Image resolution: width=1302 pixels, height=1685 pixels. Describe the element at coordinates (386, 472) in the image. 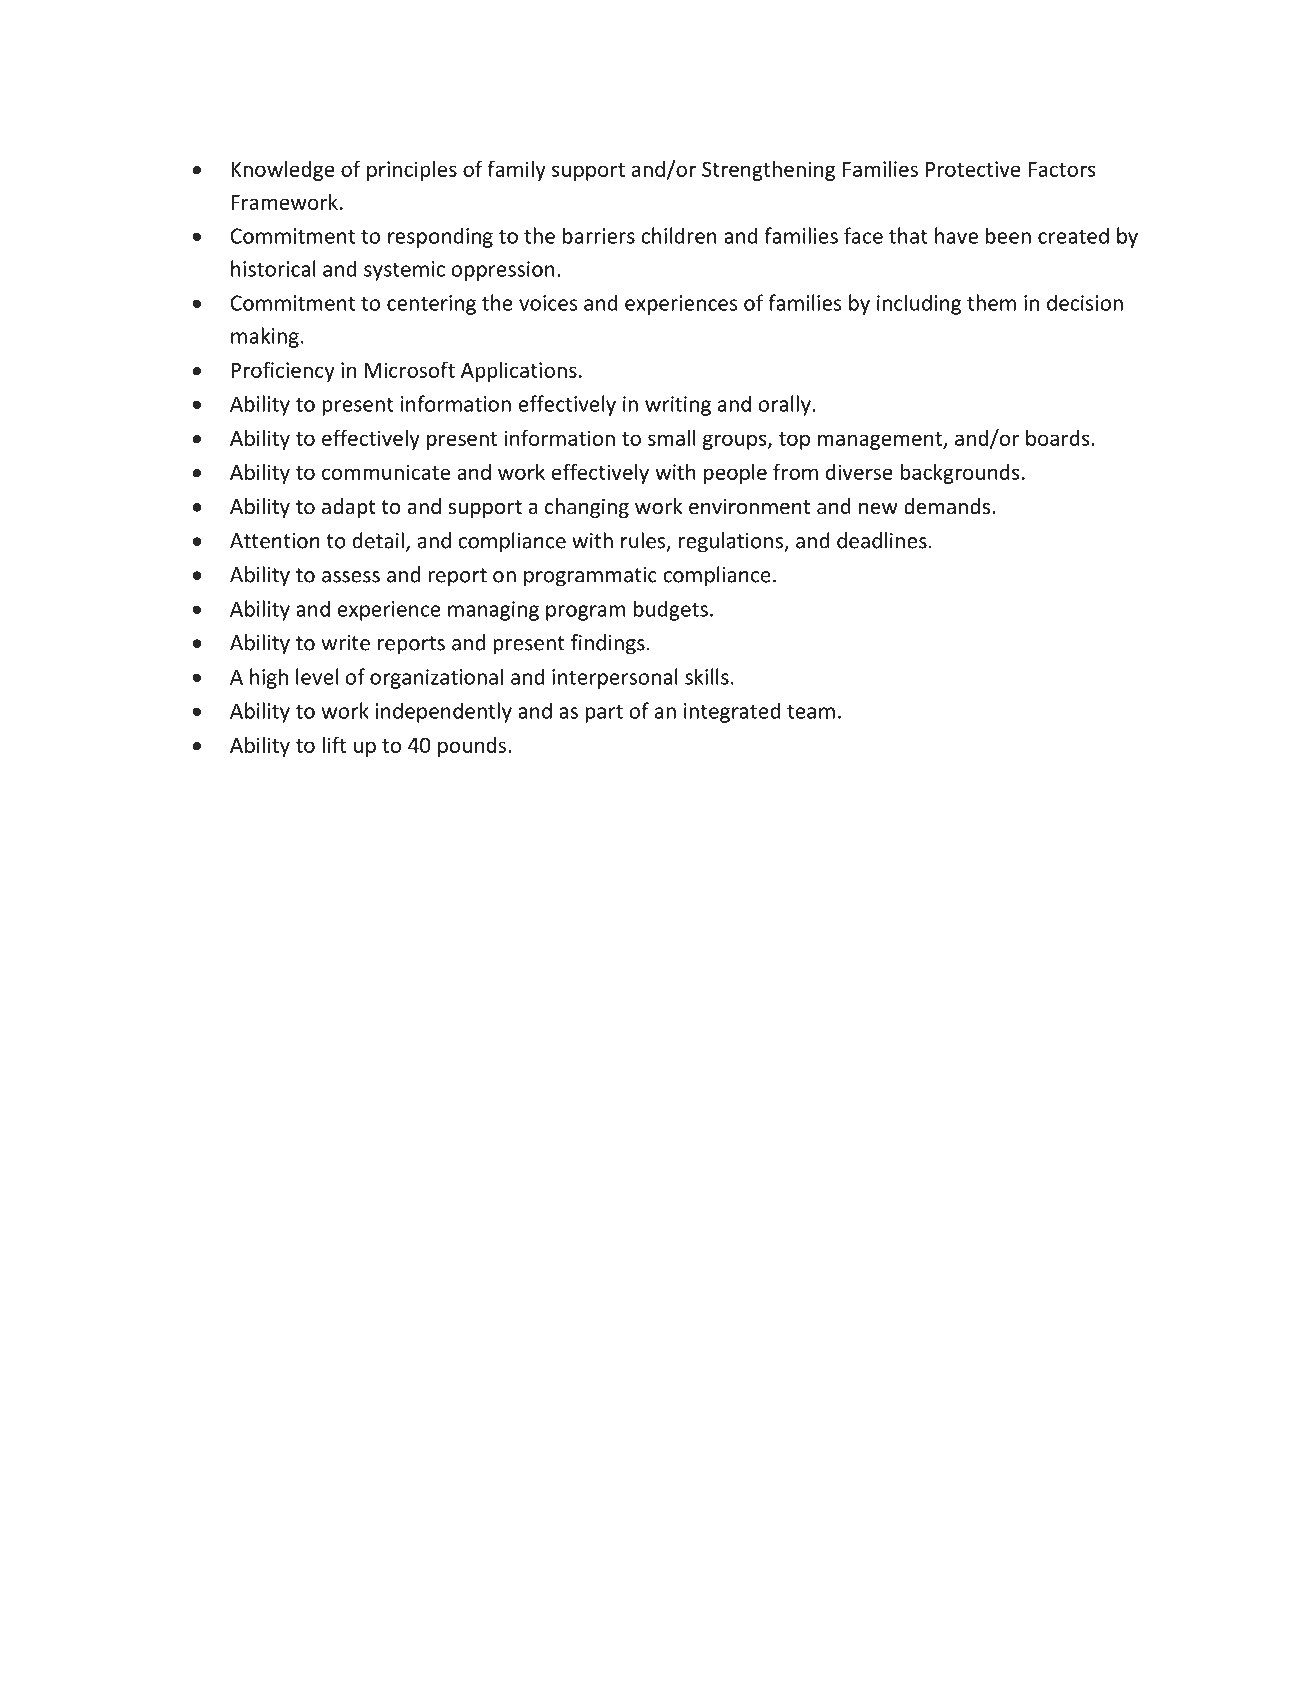

I see `communicate` at that location.
